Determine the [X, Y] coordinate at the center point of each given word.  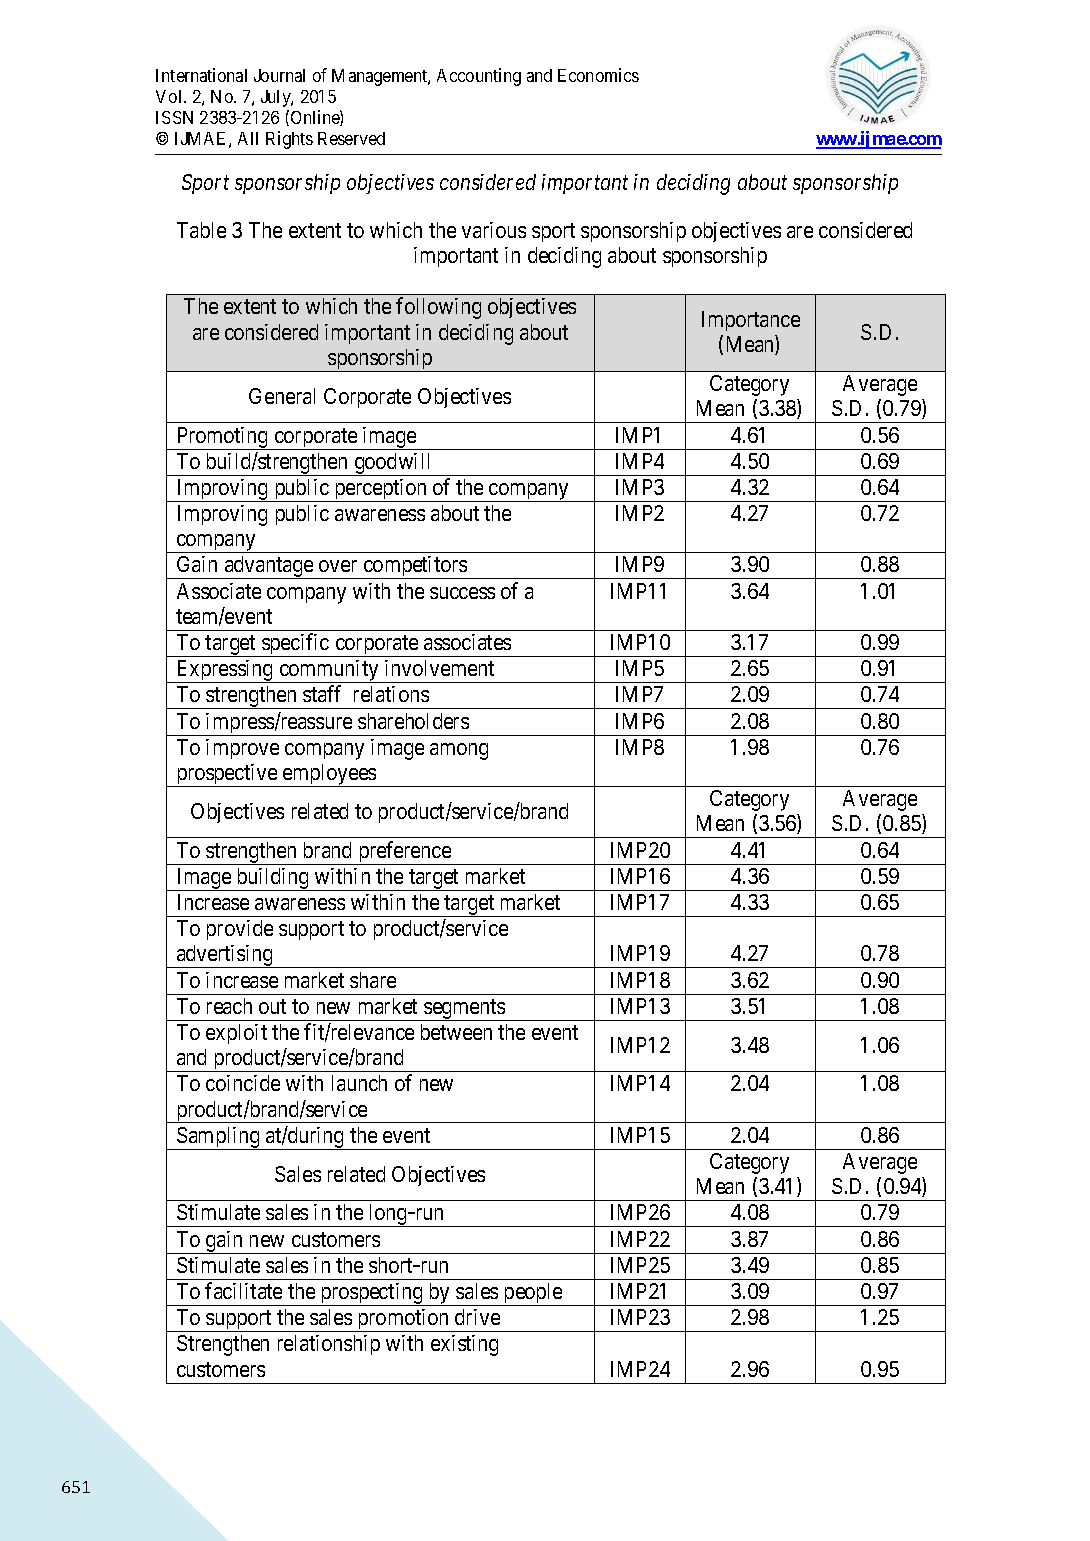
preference [404, 853]
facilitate [243, 1290]
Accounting [479, 77]
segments [464, 1010]
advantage [268, 567]
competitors [415, 567]
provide [240, 930]
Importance [751, 321]
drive [477, 1317]
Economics [598, 75]
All [248, 138]
